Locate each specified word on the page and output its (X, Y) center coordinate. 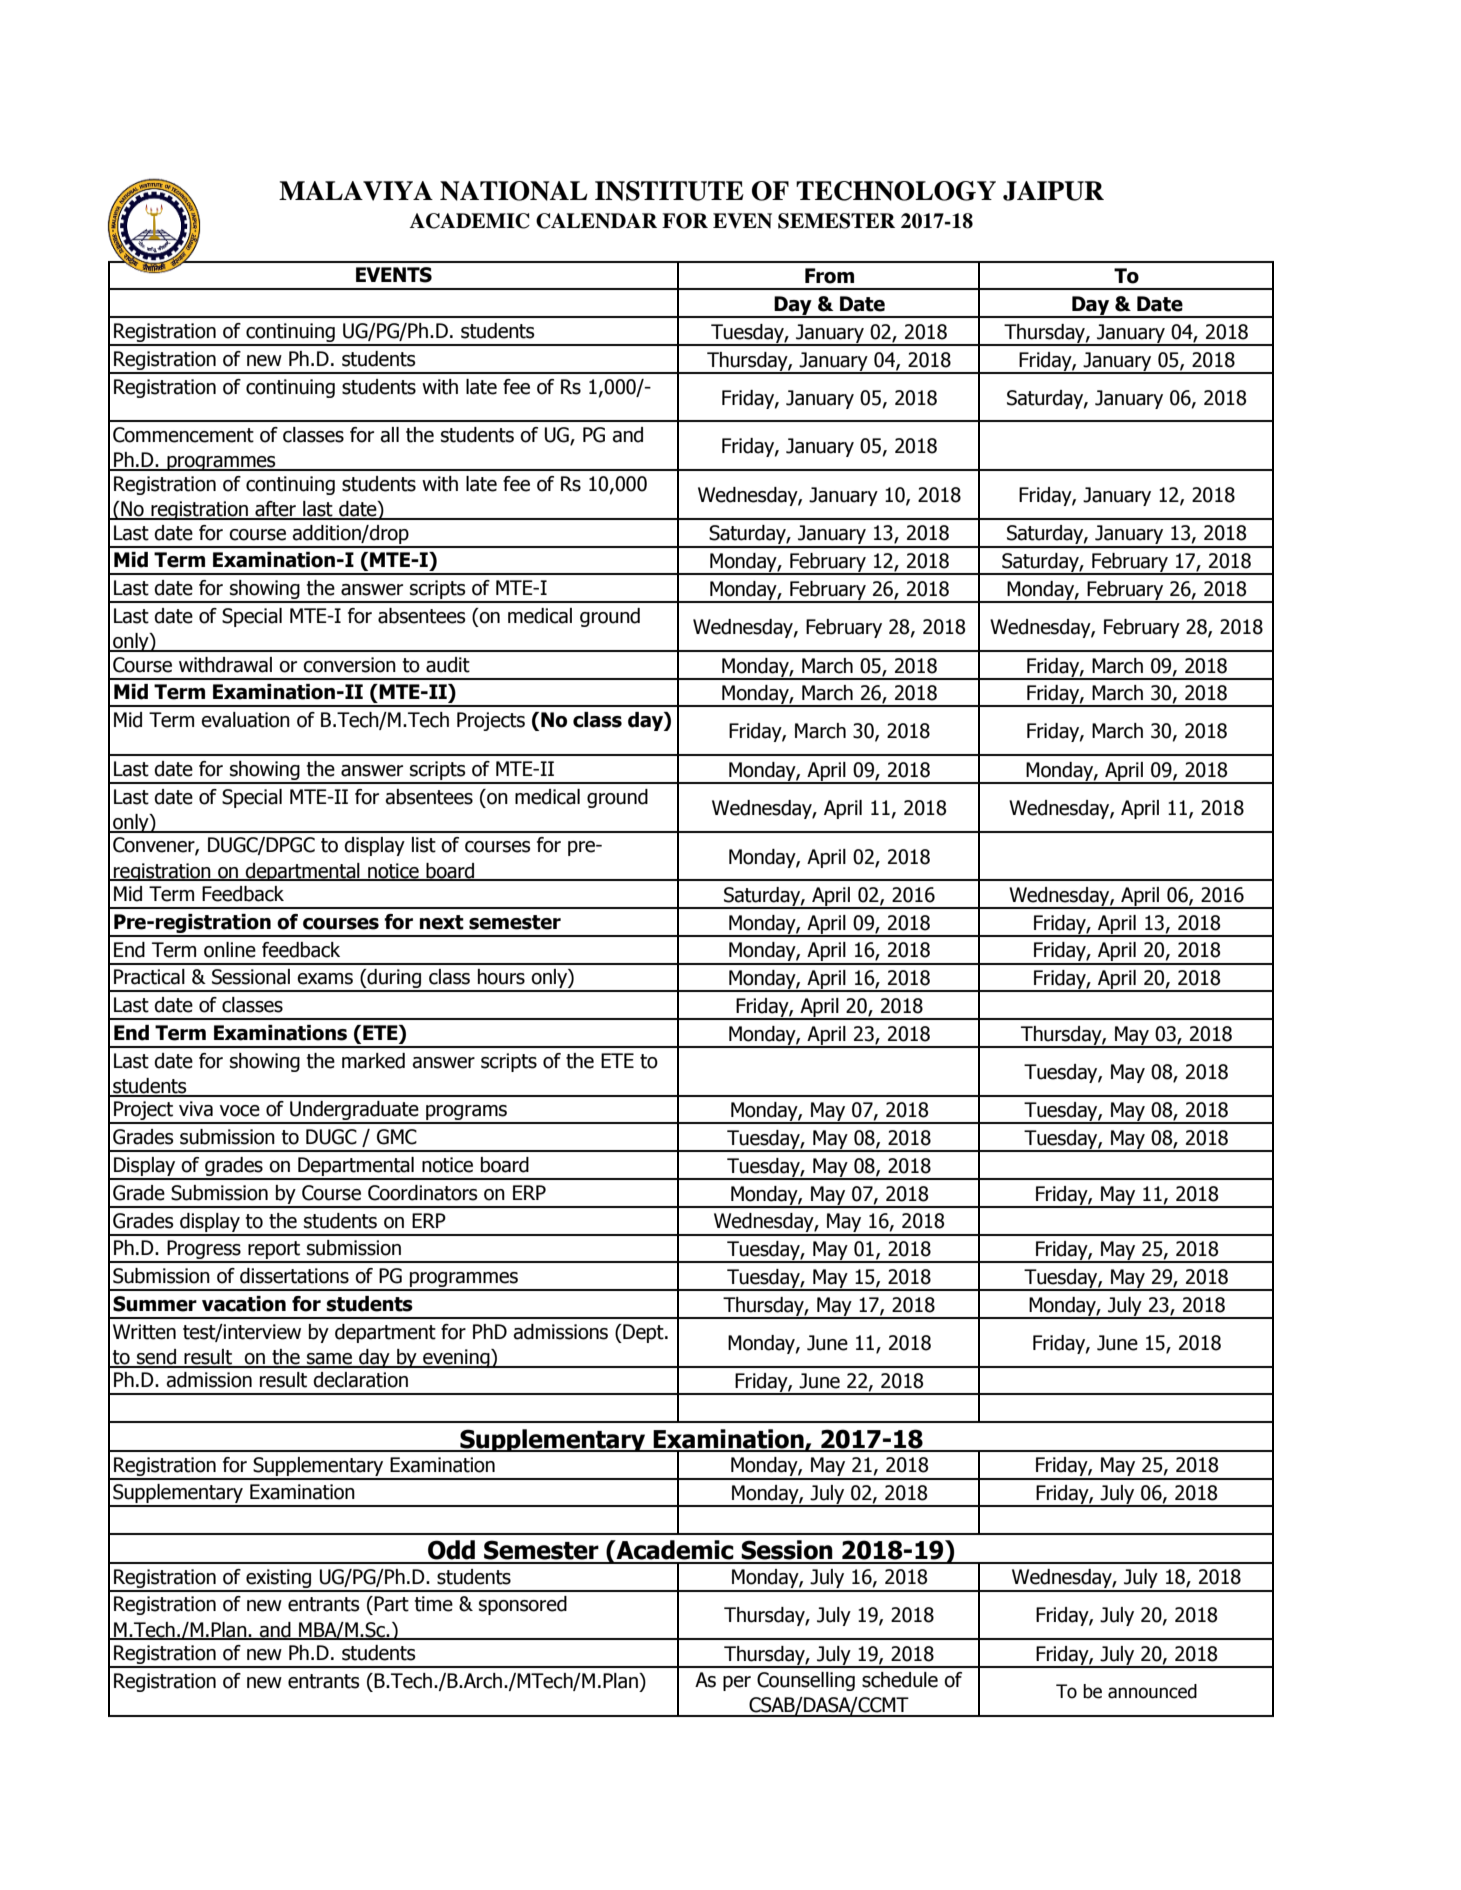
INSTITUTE (669, 191)
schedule (900, 1680)
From (829, 276)
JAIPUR (1053, 191)
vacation (244, 1304)
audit (448, 665)
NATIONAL (514, 191)
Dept (643, 1333)
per (737, 1683)
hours (501, 977)
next (442, 922)
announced (1152, 1691)
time (433, 1604)
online (230, 950)
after (275, 510)
